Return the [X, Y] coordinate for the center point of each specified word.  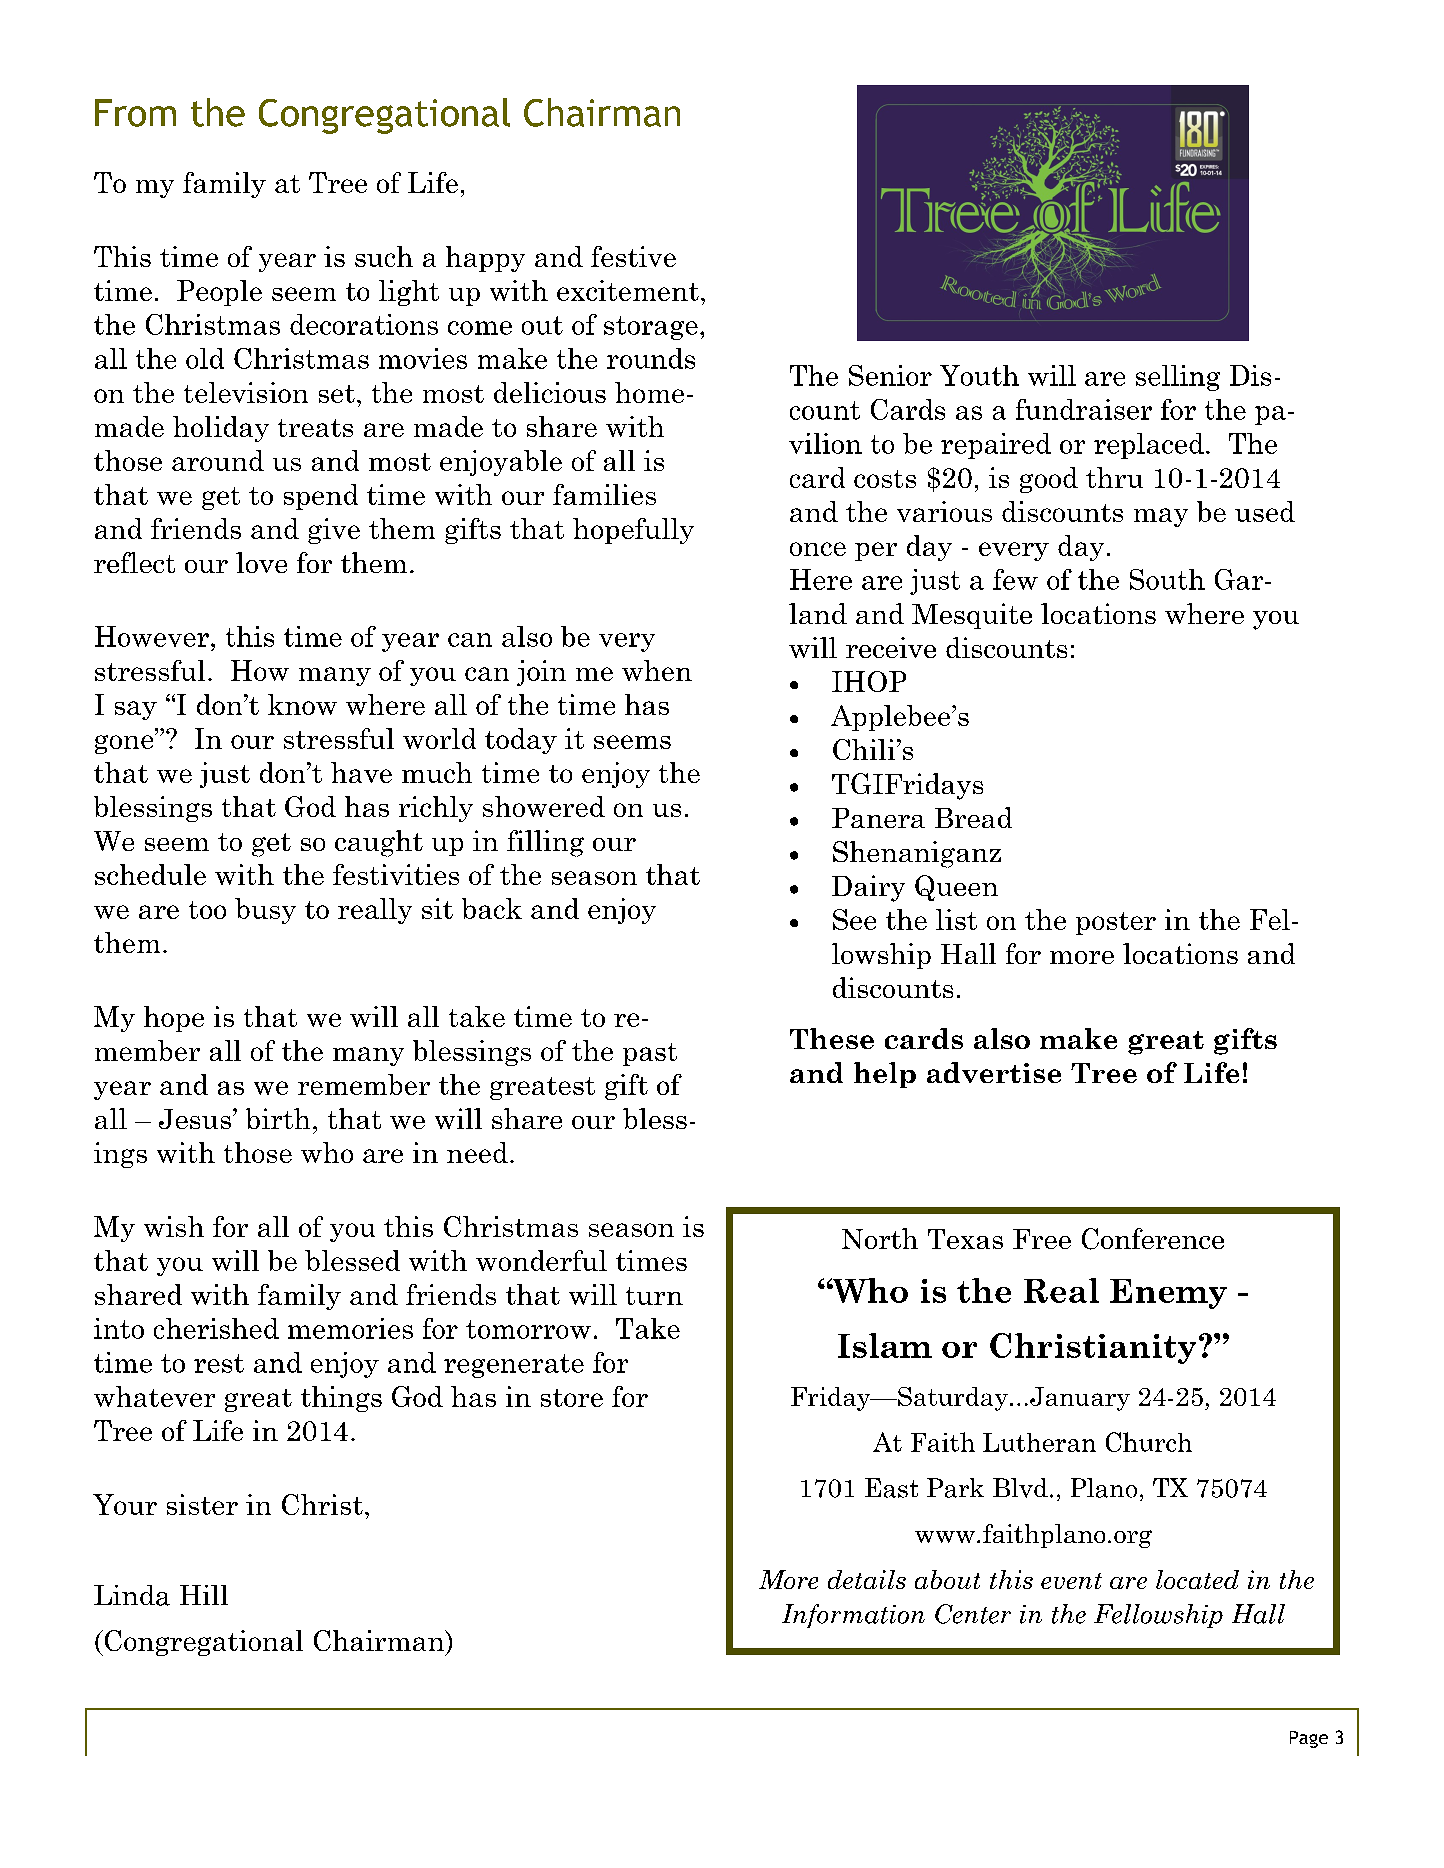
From [135, 113]
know [302, 704]
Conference [1153, 1239]
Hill [204, 1595]
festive [633, 256]
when [657, 670]
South [1167, 579]
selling [1178, 378]
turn [654, 1296]
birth [278, 1118]
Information [853, 1616]
